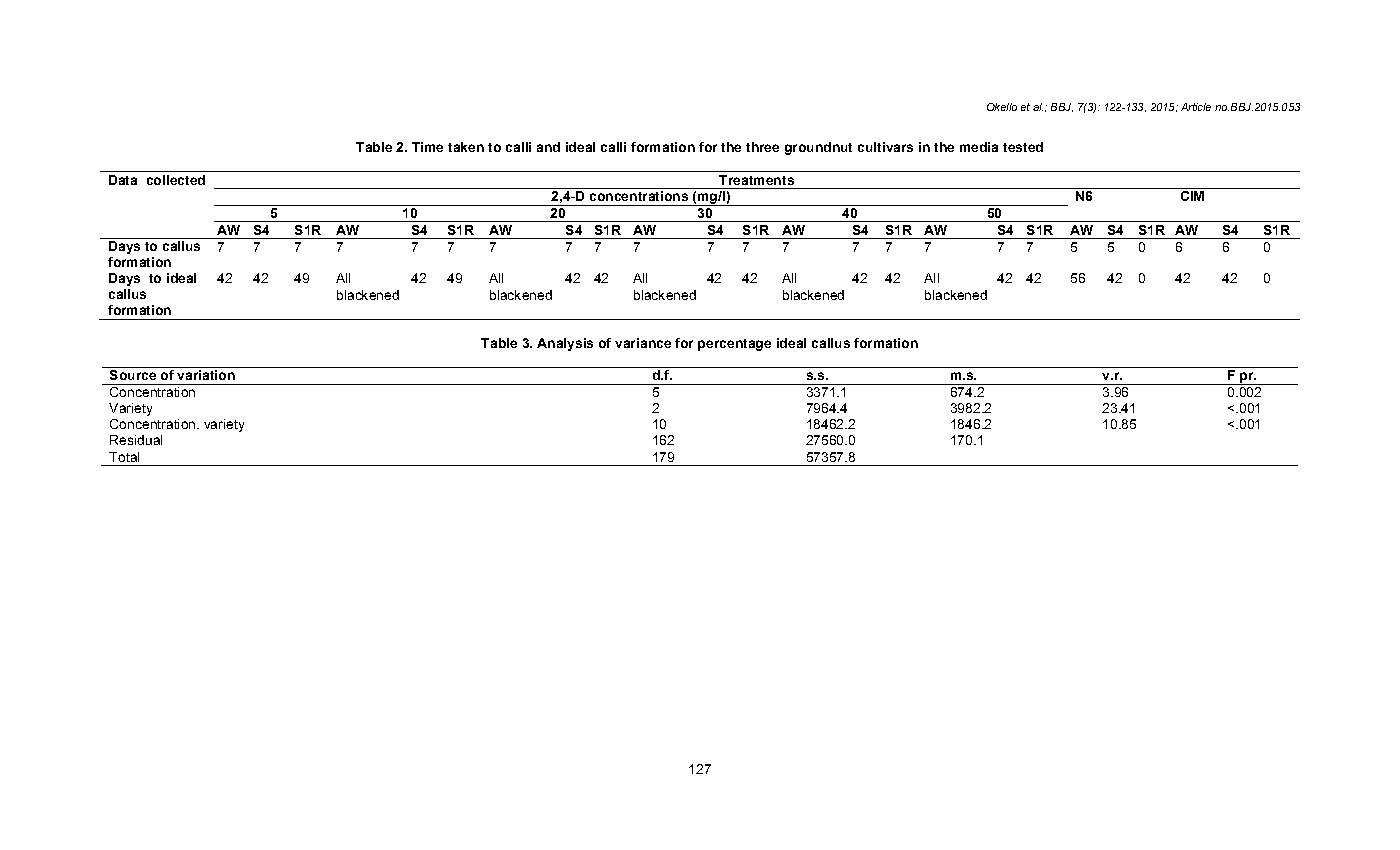  What do you see at coordinates (124, 457) in the document?
I see `Total` at bounding box center [124, 457].
